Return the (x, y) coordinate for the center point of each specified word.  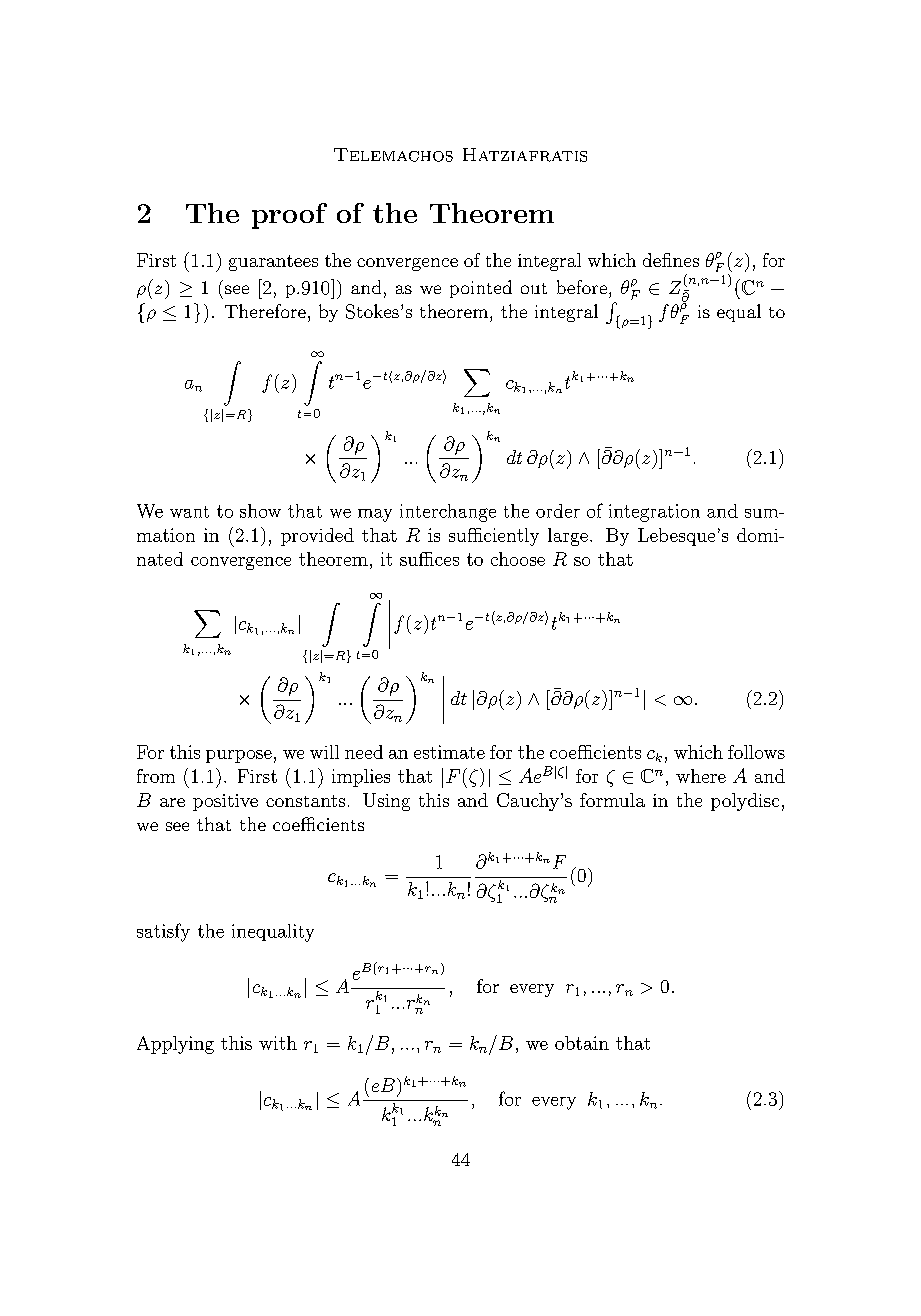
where (701, 776)
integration (654, 513)
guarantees (273, 263)
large (568, 537)
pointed (481, 289)
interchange (448, 513)
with (278, 1043)
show (260, 511)
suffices (429, 559)
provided (317, 537)
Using (386, 802)
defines (671, 260)
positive (225, 802)
